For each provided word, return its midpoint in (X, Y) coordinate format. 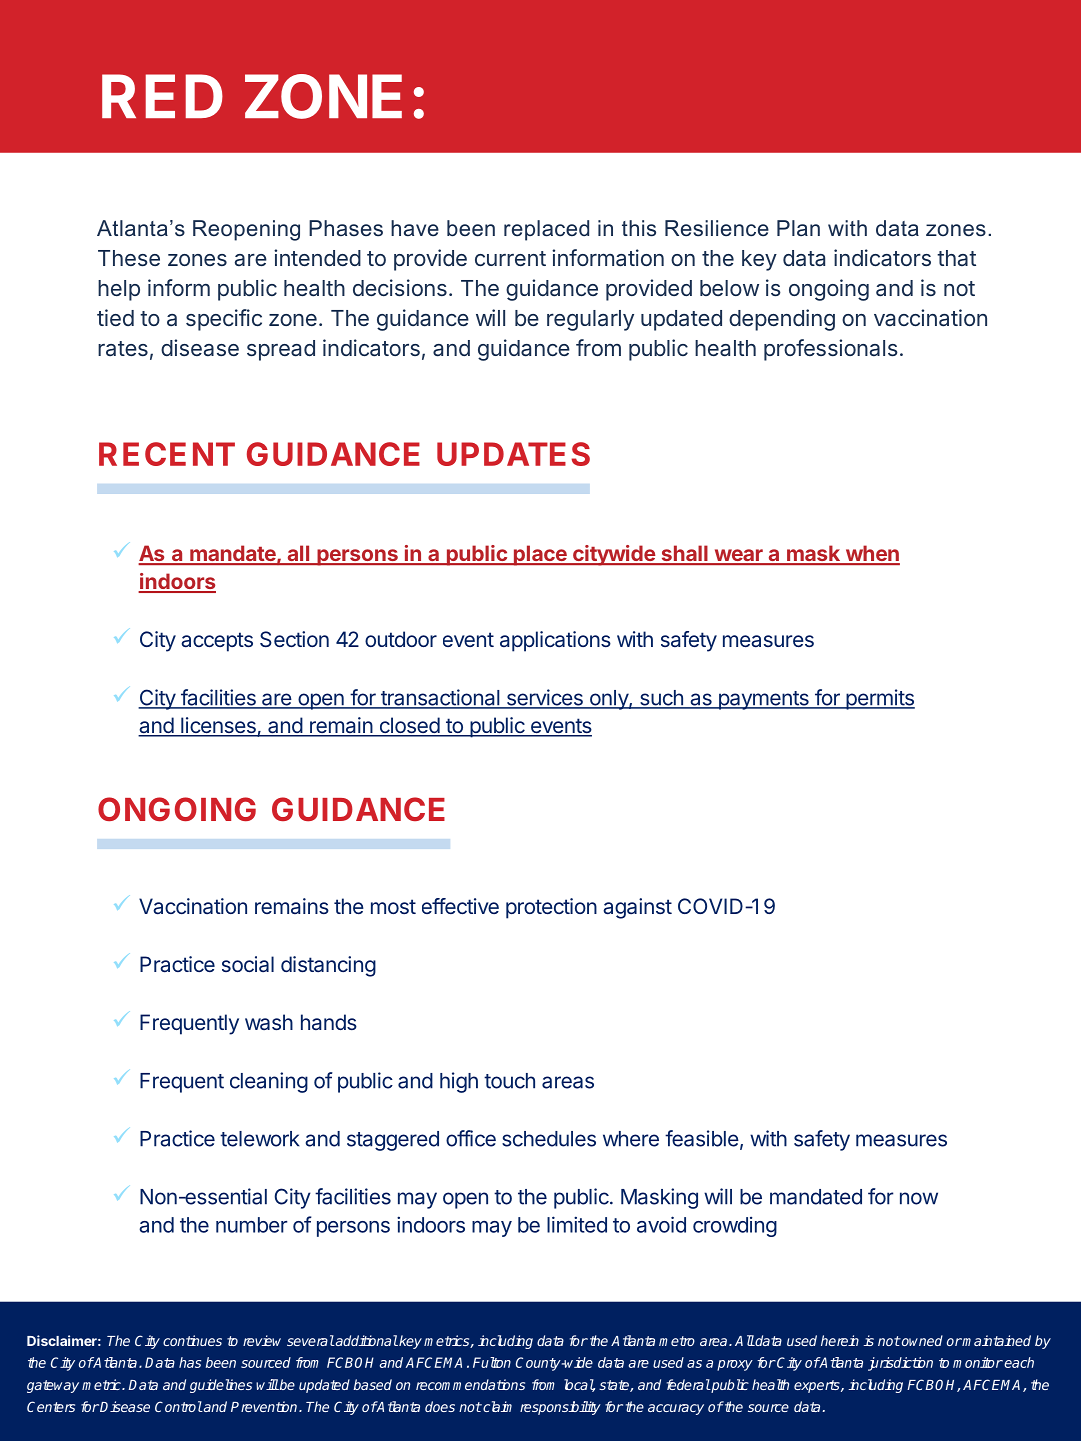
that (956, 258)
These (129, 258)
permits (879, 699)
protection (551, 908)
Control (179, 1406)
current (510, 258)
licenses (218, 726)
